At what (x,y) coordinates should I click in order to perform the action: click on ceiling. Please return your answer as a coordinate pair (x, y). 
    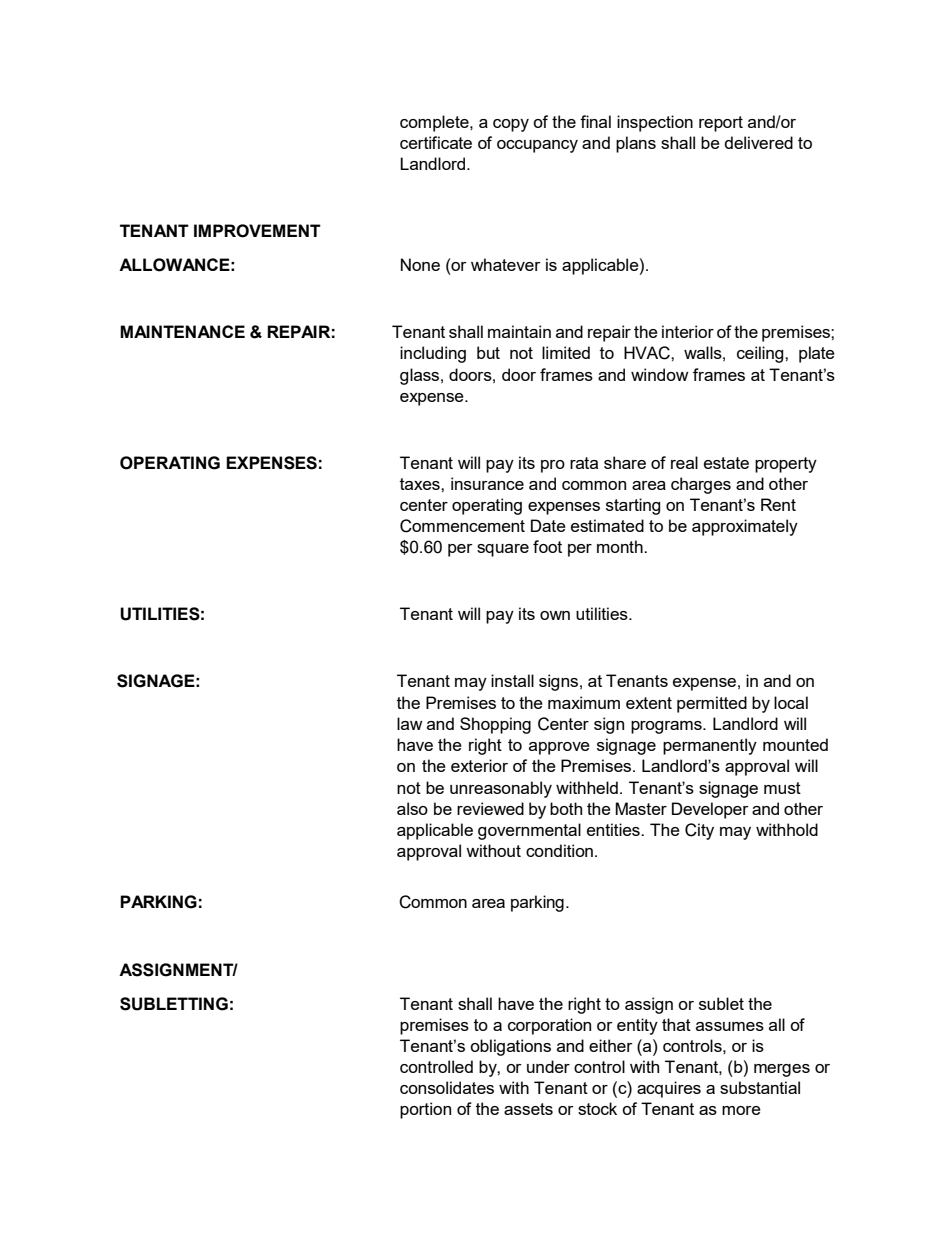
    Looking at the image, I should click on (761, 354).
